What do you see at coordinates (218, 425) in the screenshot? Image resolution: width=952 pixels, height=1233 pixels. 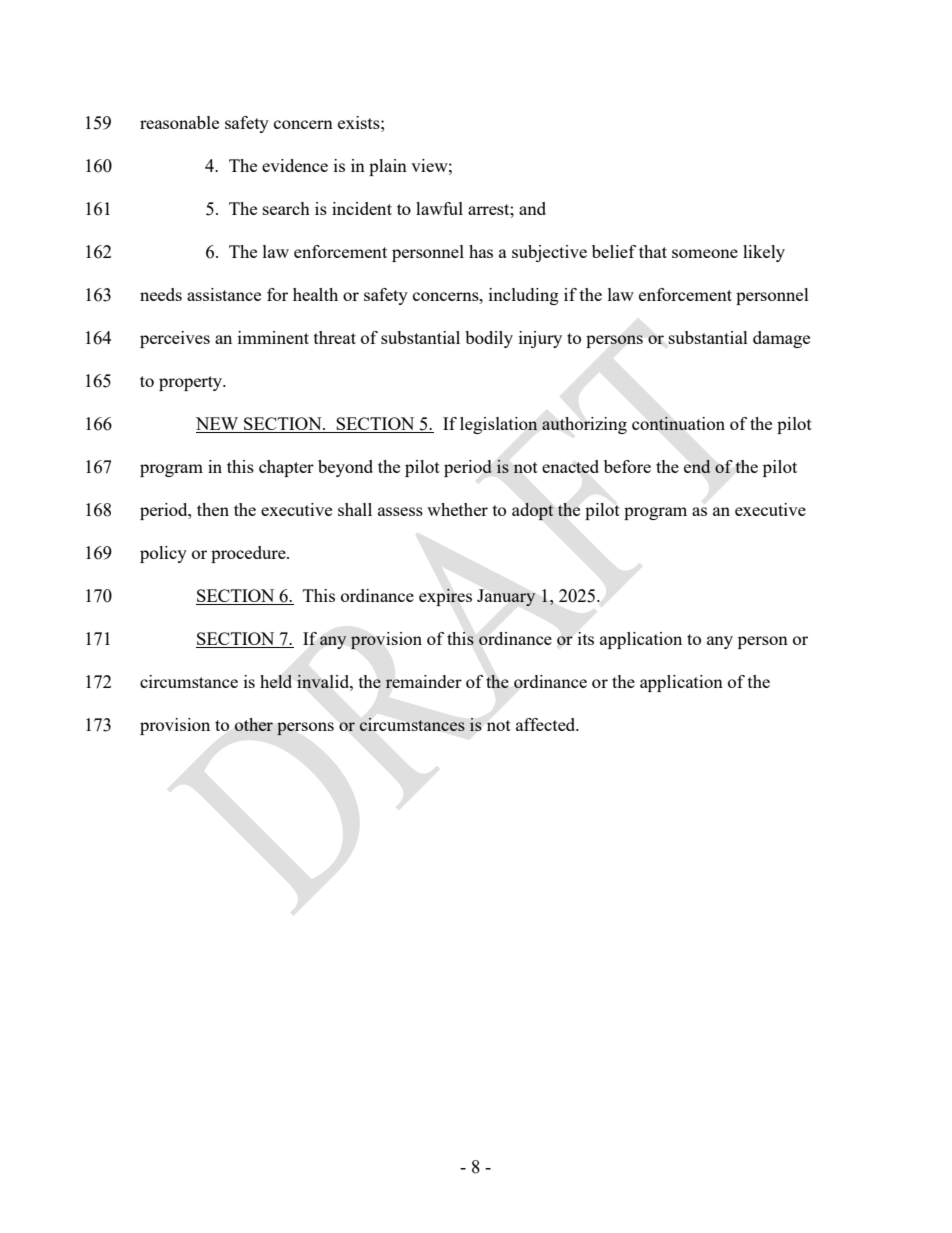 I see `NEW` at bounding box center [218, 425].
